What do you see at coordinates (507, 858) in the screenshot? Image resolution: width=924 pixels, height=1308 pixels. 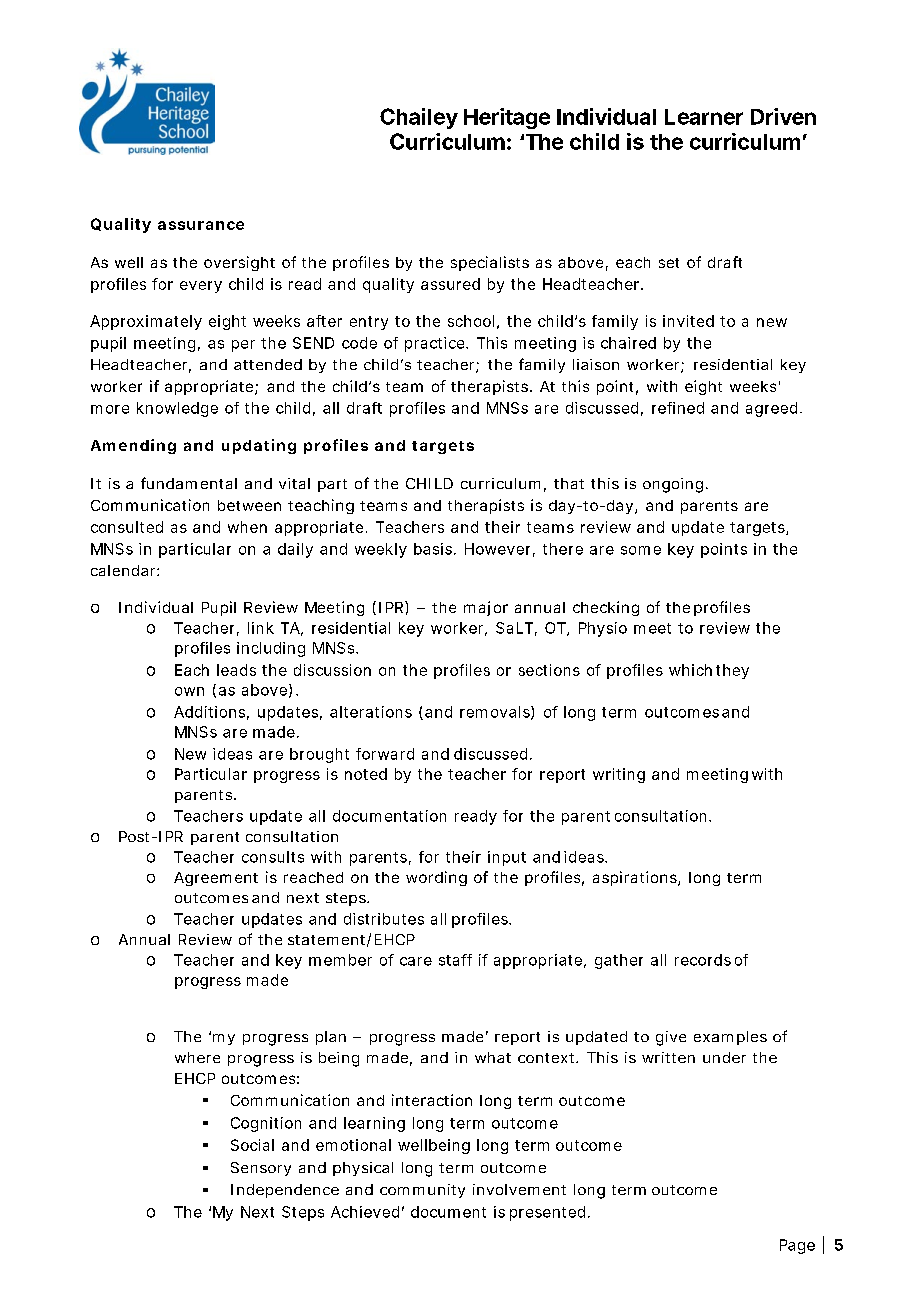 I see `input` at bounding box center [507, 858].
